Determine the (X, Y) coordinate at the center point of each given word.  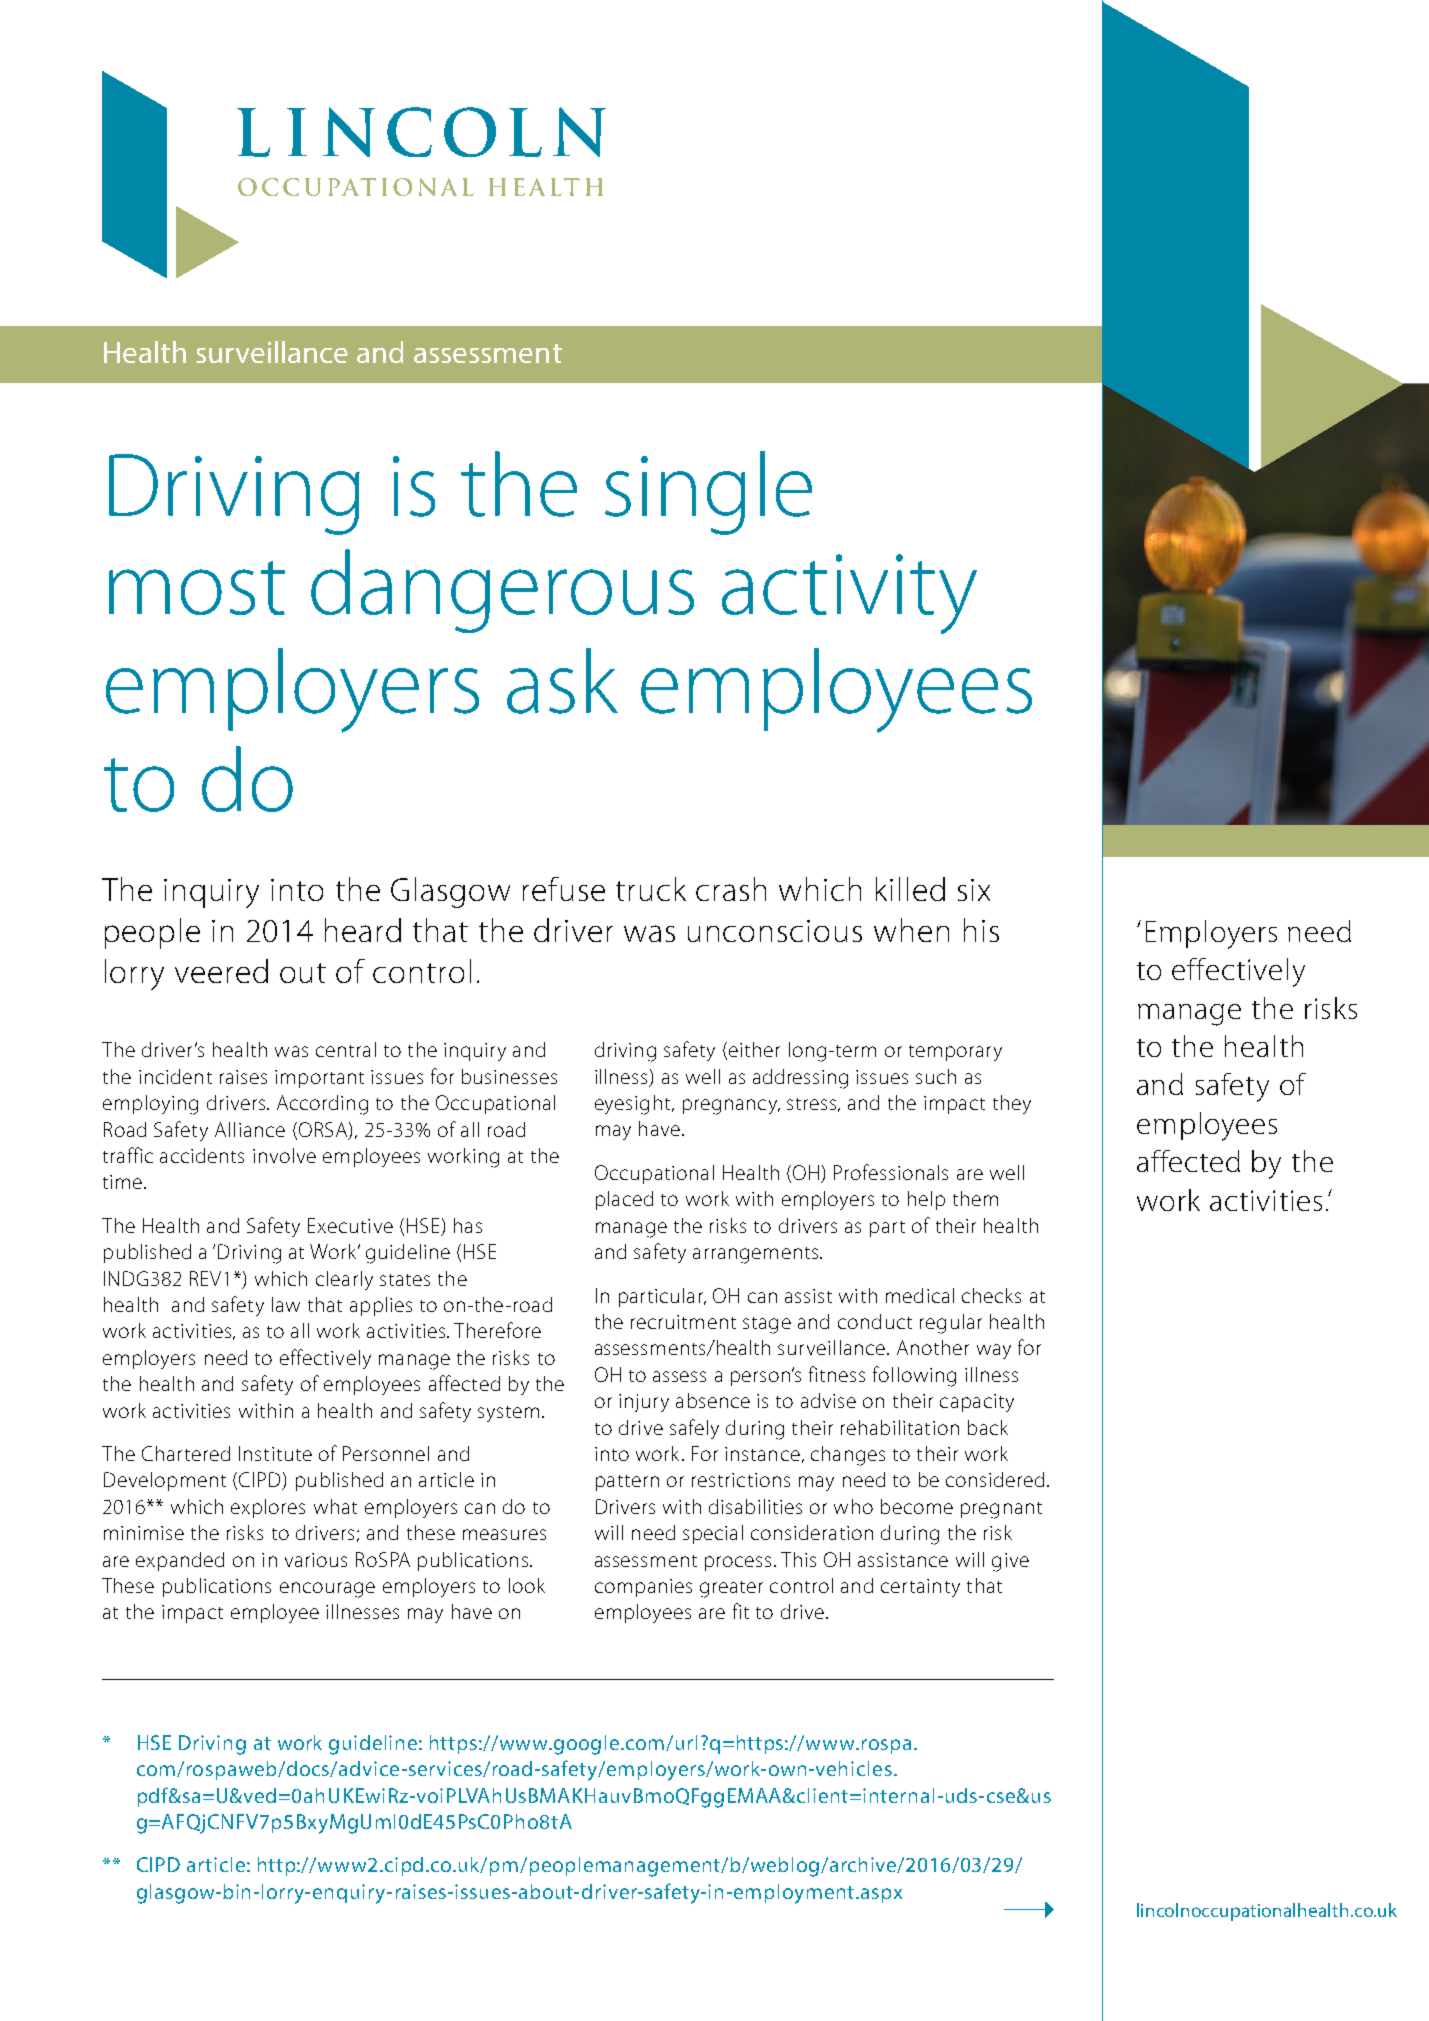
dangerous (502, 591)
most (197, 588)
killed (910, 889)
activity (849, 594)
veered (221, 971)
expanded (180, 1561)
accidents (202, 1155)
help (926, 1200)
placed (624, 1200)
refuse (564, 889)
